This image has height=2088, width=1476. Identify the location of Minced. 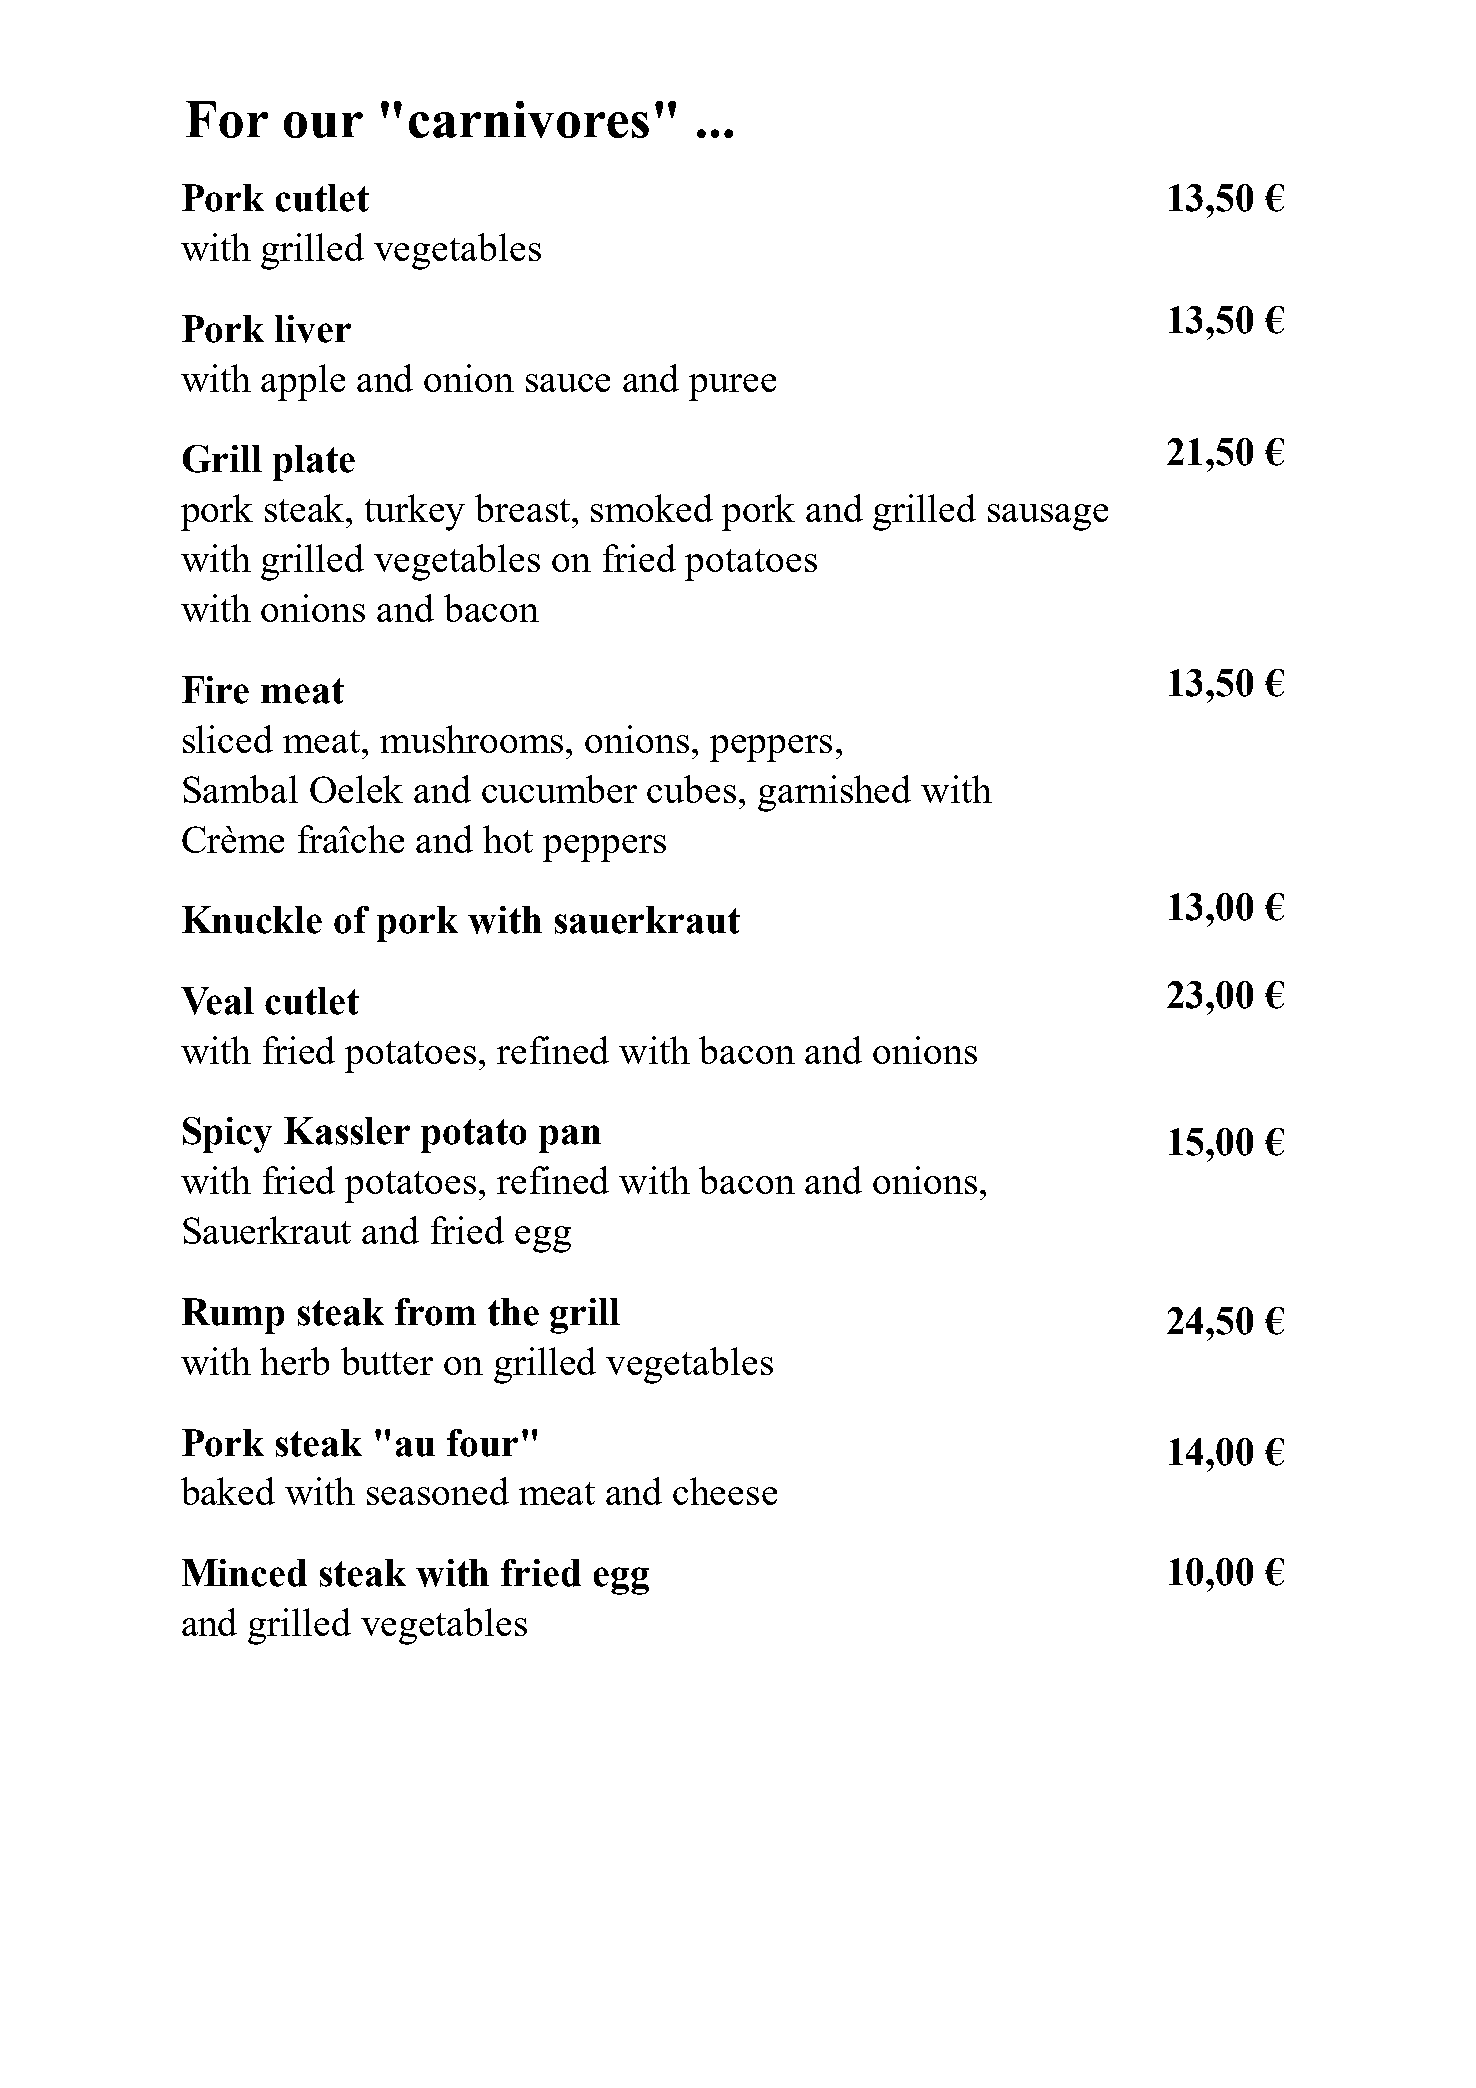
(244, 1573).
